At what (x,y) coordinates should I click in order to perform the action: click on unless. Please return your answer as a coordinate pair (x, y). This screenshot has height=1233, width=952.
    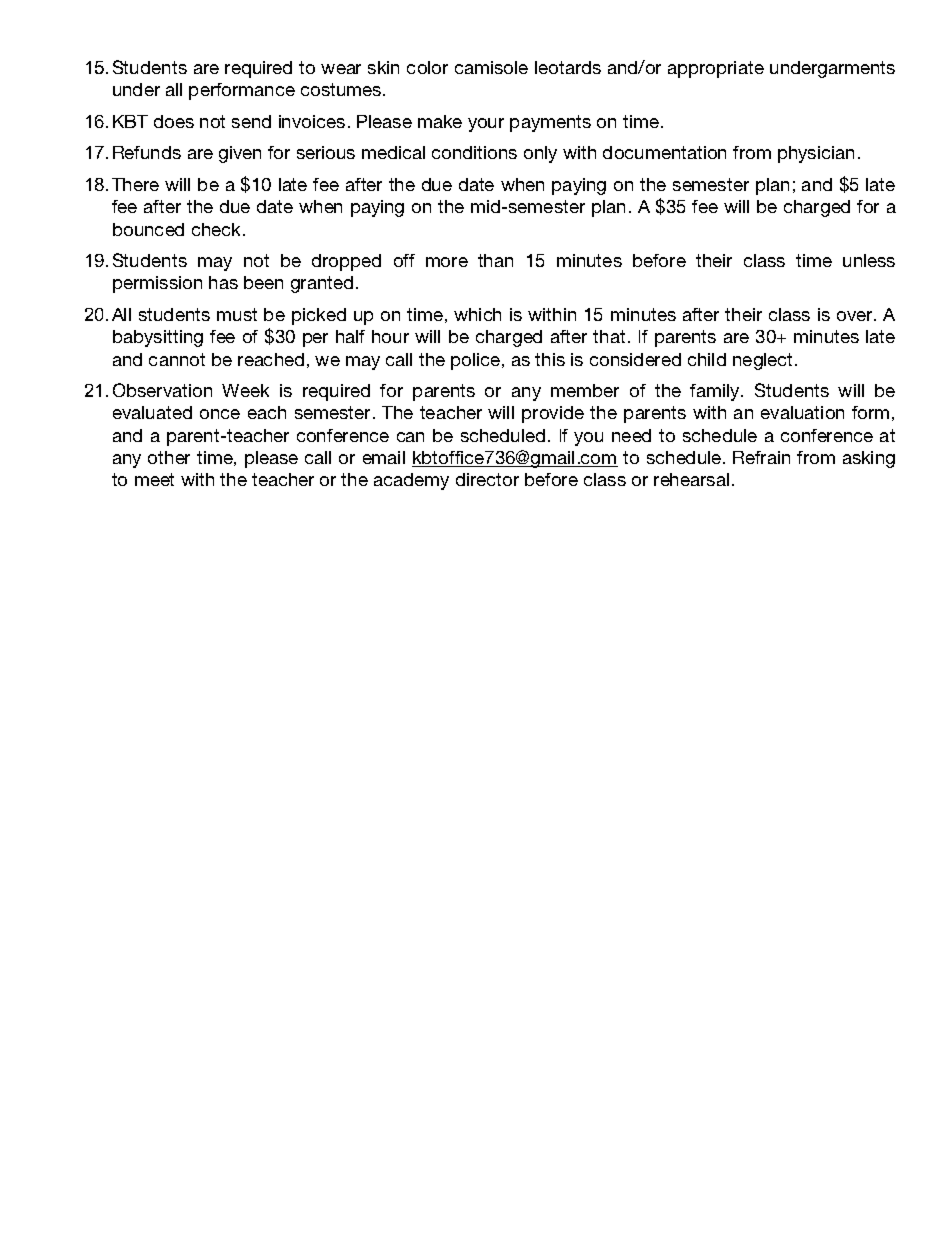
    Looking at the image, I should click on (869, 260).
